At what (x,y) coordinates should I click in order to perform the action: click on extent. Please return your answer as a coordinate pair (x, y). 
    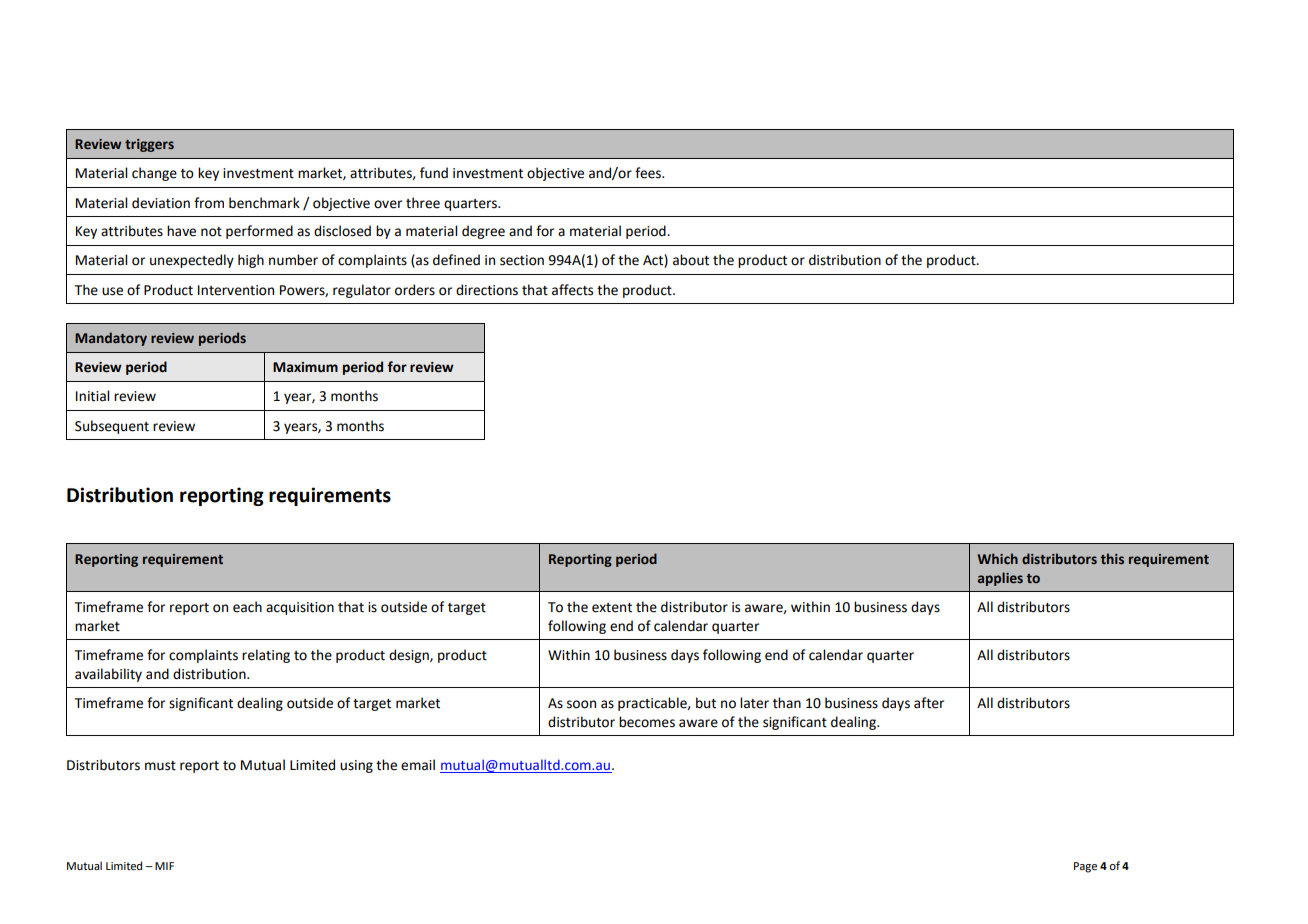
    Looking at the image, I should click on (612, 608).
